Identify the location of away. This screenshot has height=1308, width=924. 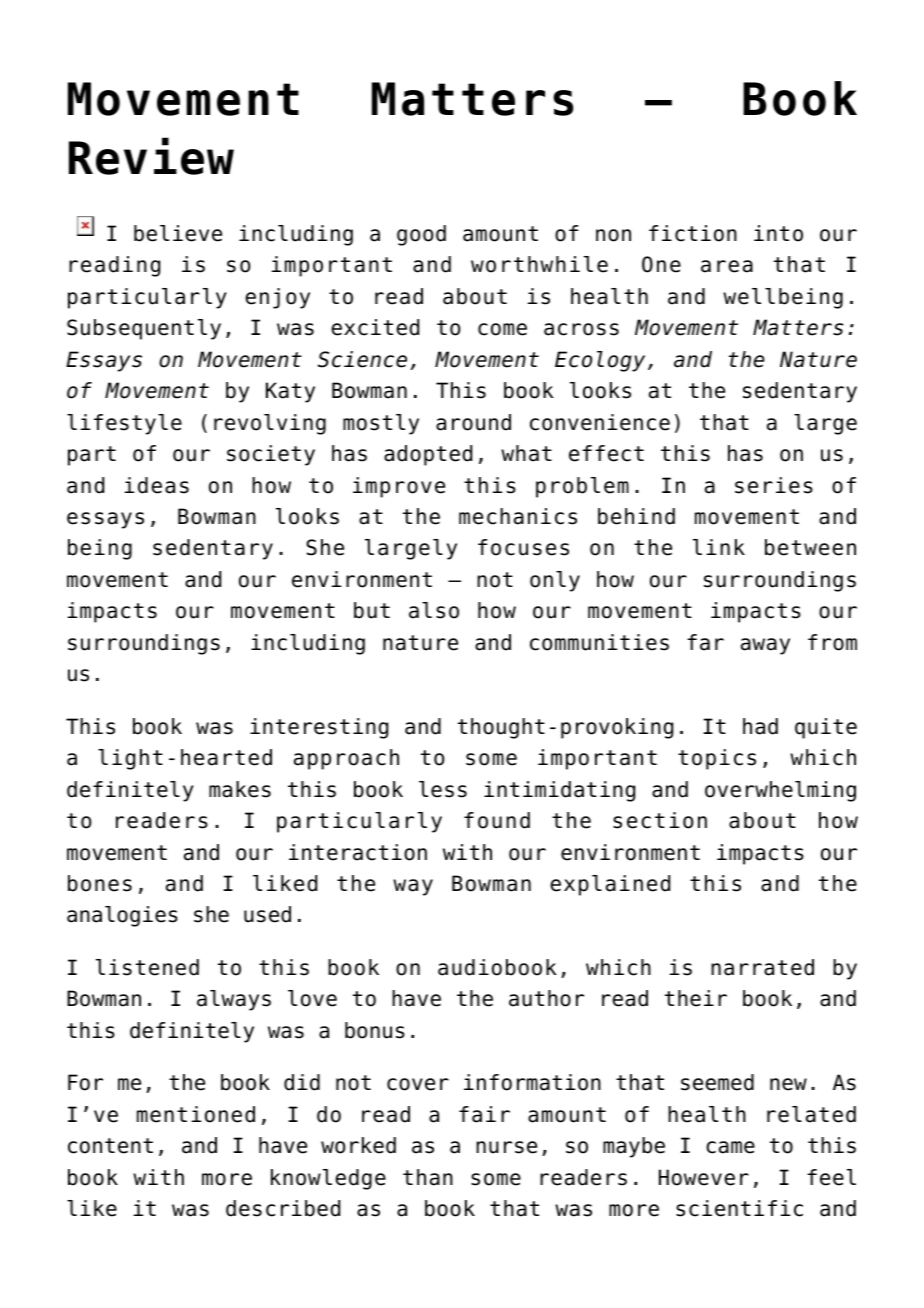
(765, 646).
